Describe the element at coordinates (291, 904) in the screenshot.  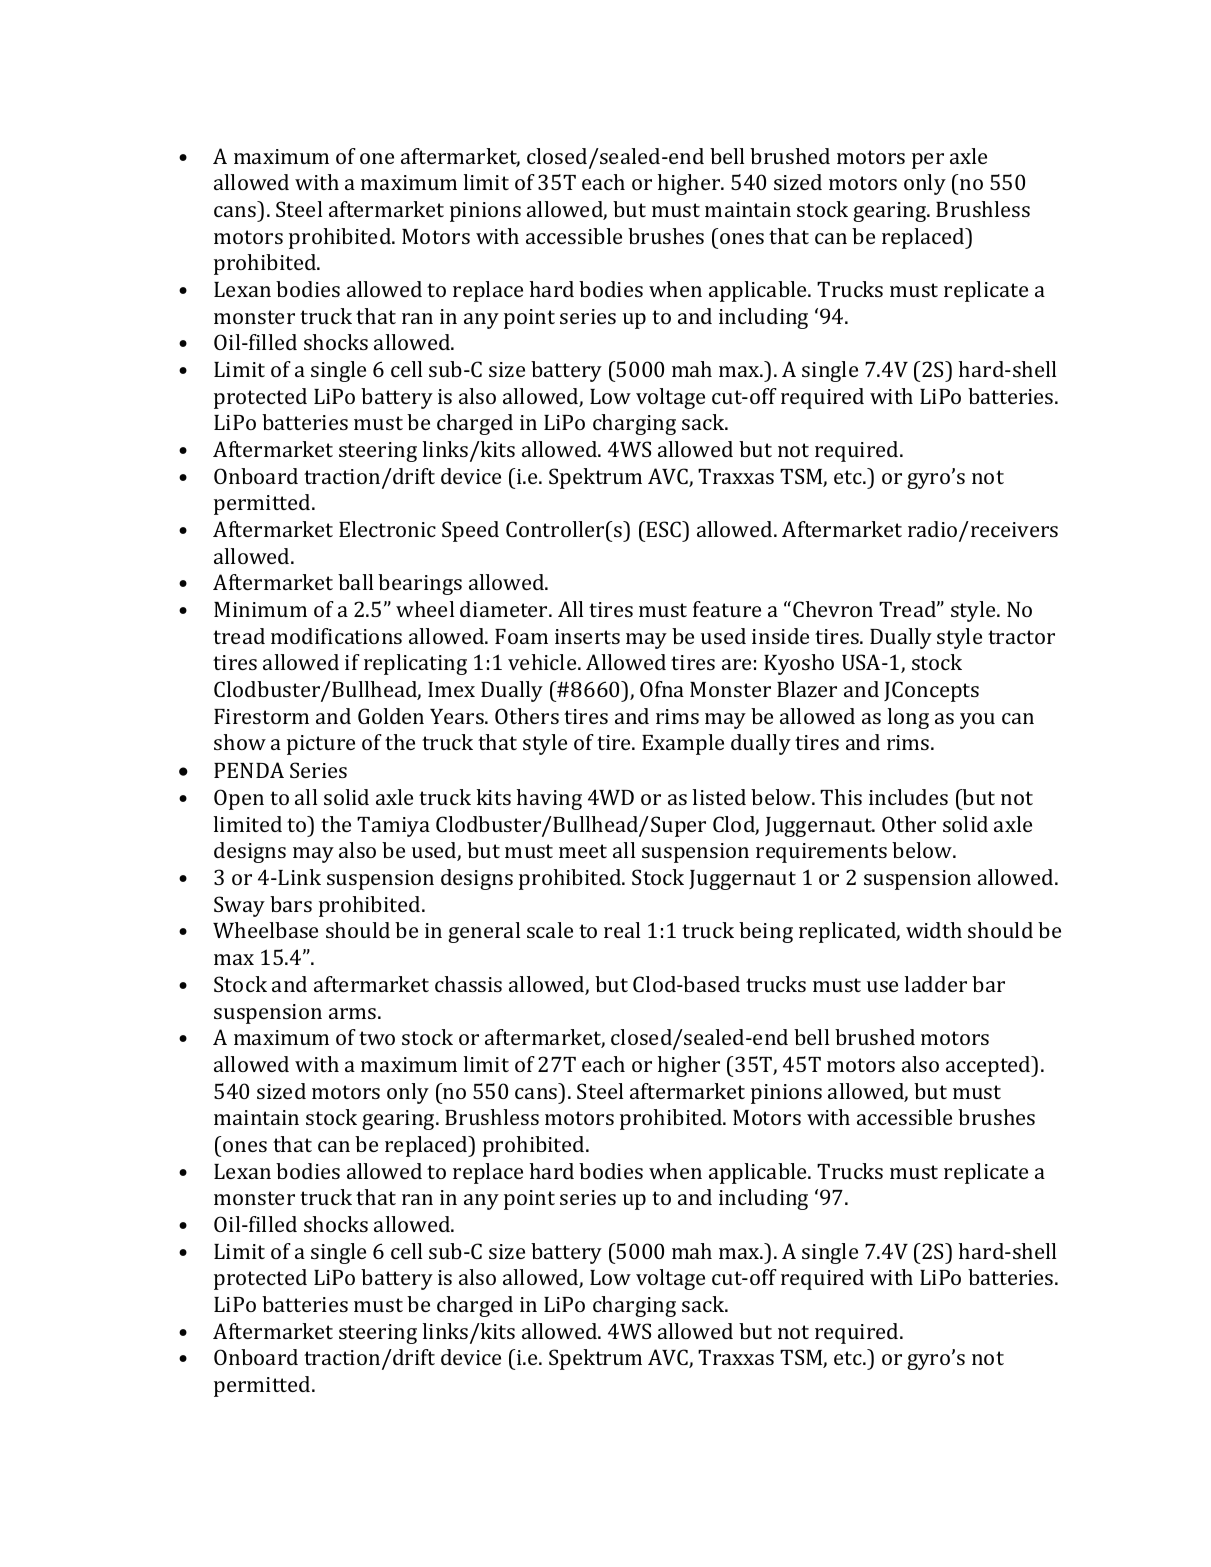
I see `bars` at that location.
